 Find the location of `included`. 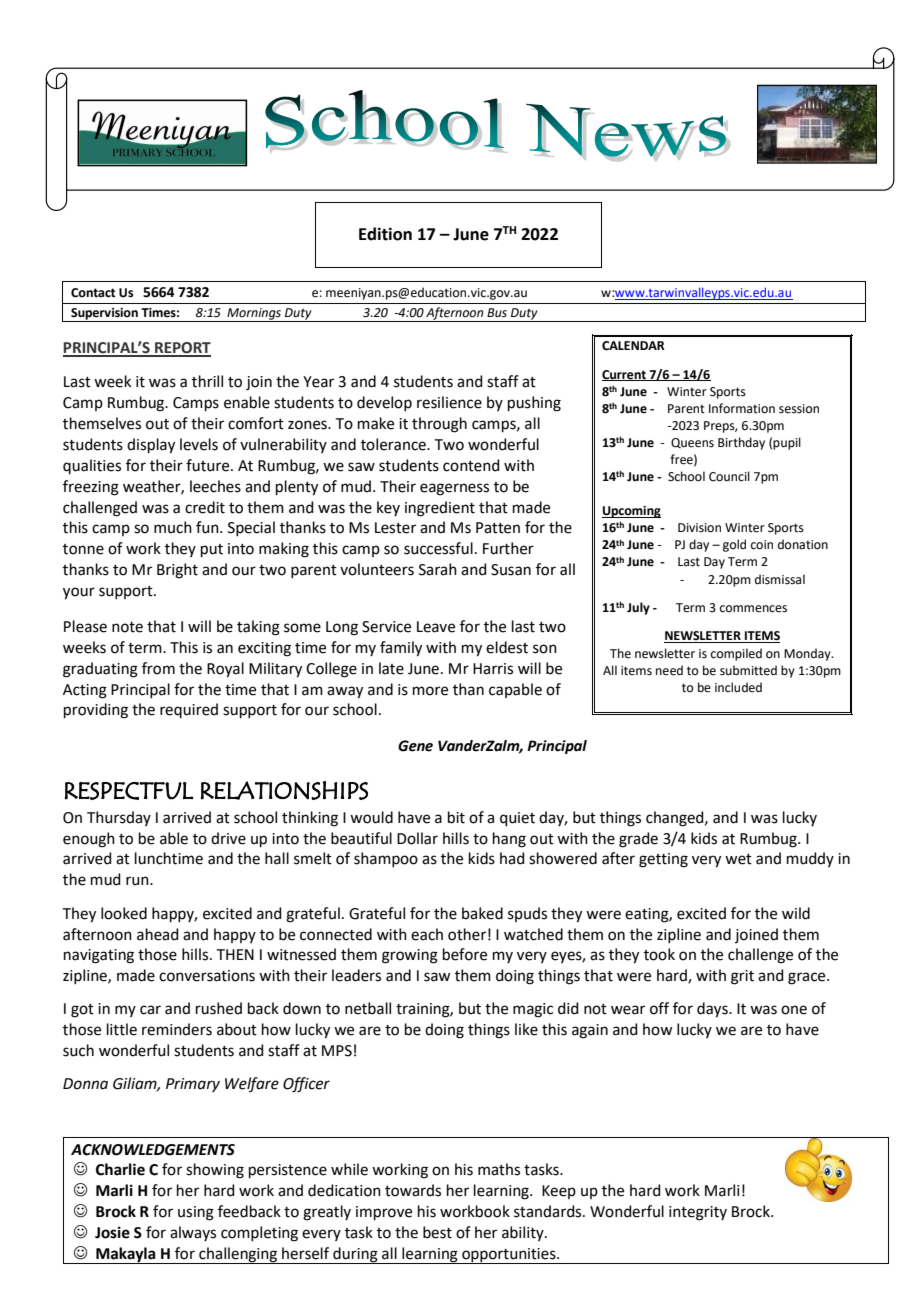

included is located at coordinates (738, 687).
